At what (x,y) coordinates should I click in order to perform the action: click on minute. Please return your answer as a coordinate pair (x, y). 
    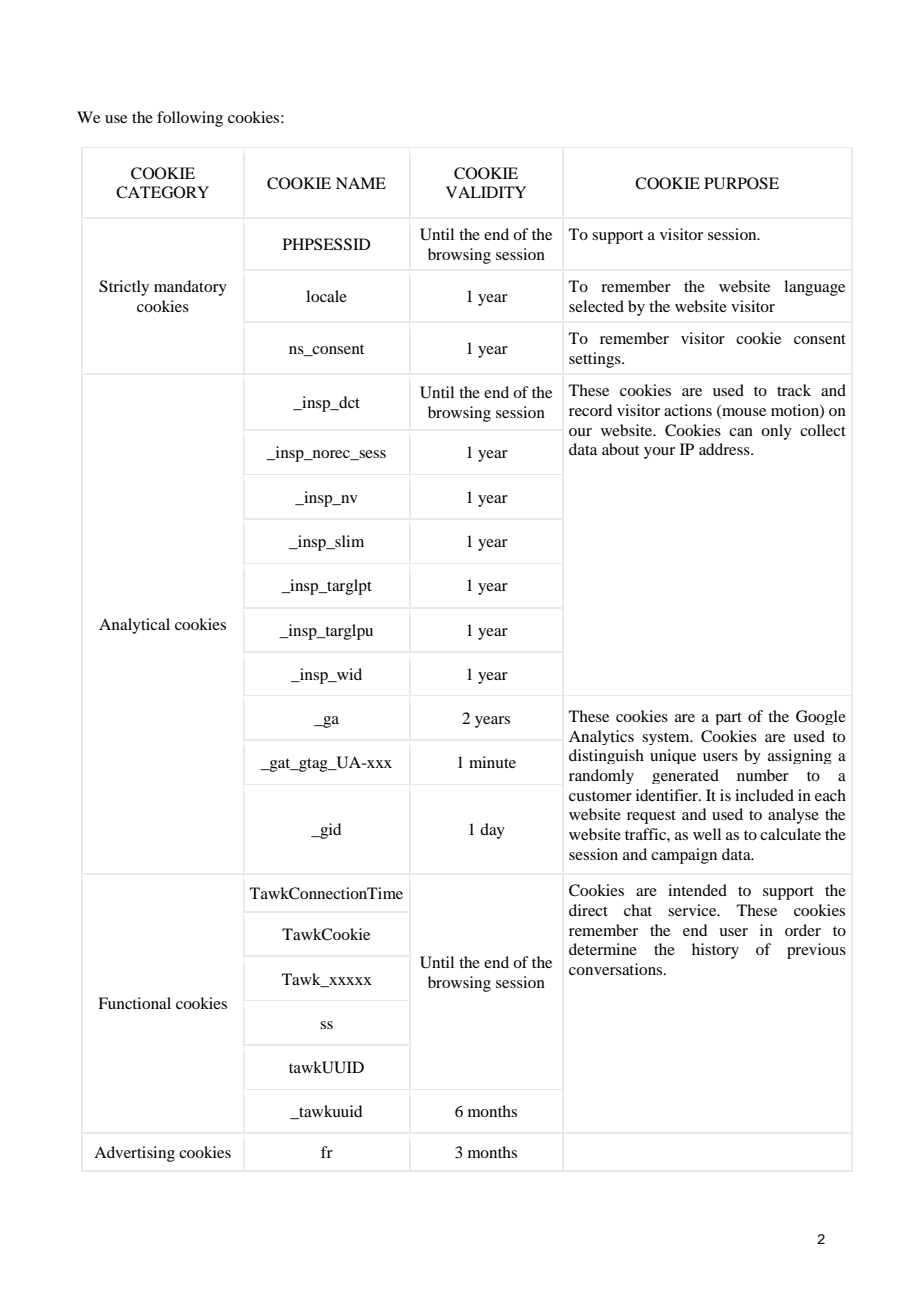
    Looking at the image, I should click on (492, 762).
